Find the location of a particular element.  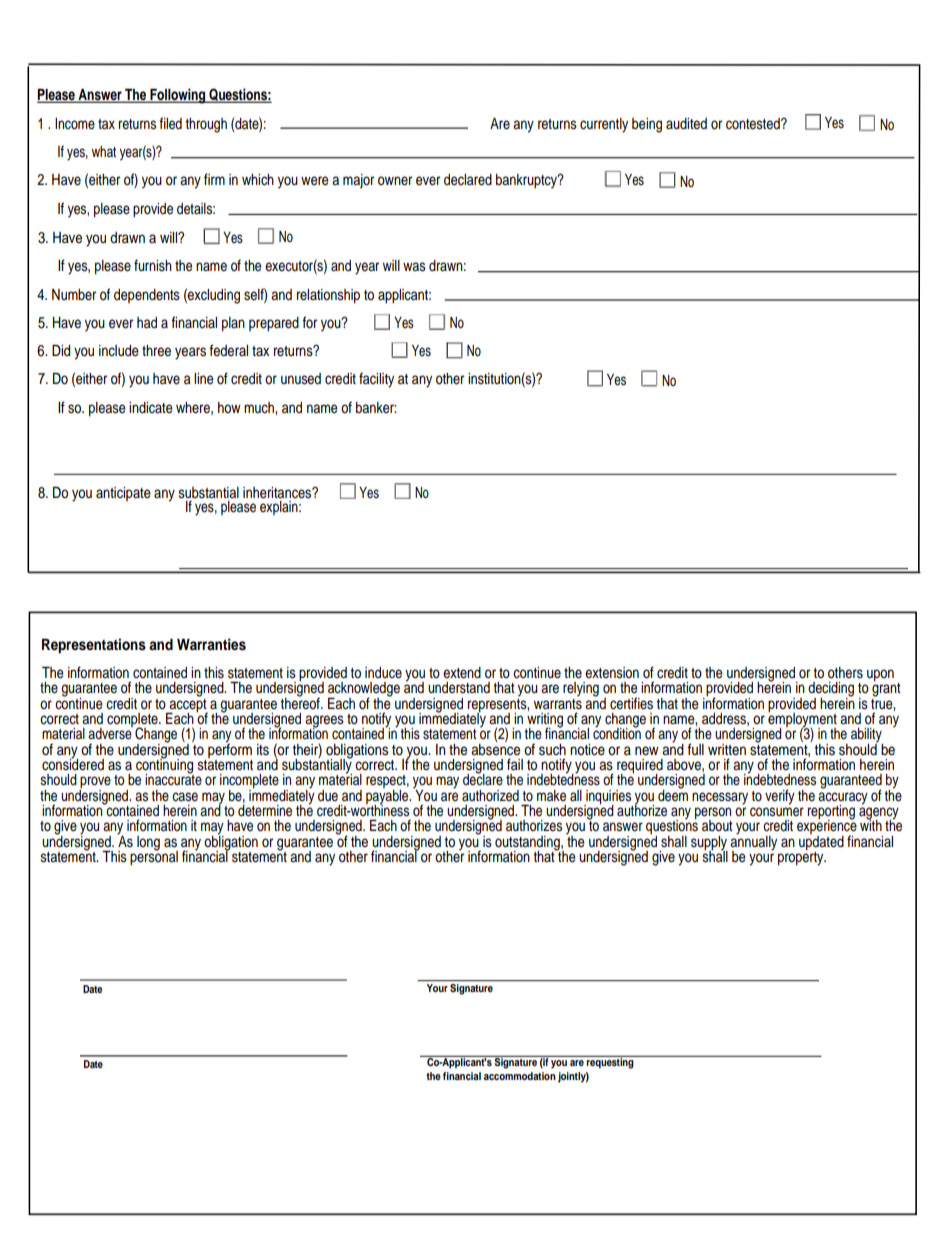

filed is located at coordinates (170, 123).
